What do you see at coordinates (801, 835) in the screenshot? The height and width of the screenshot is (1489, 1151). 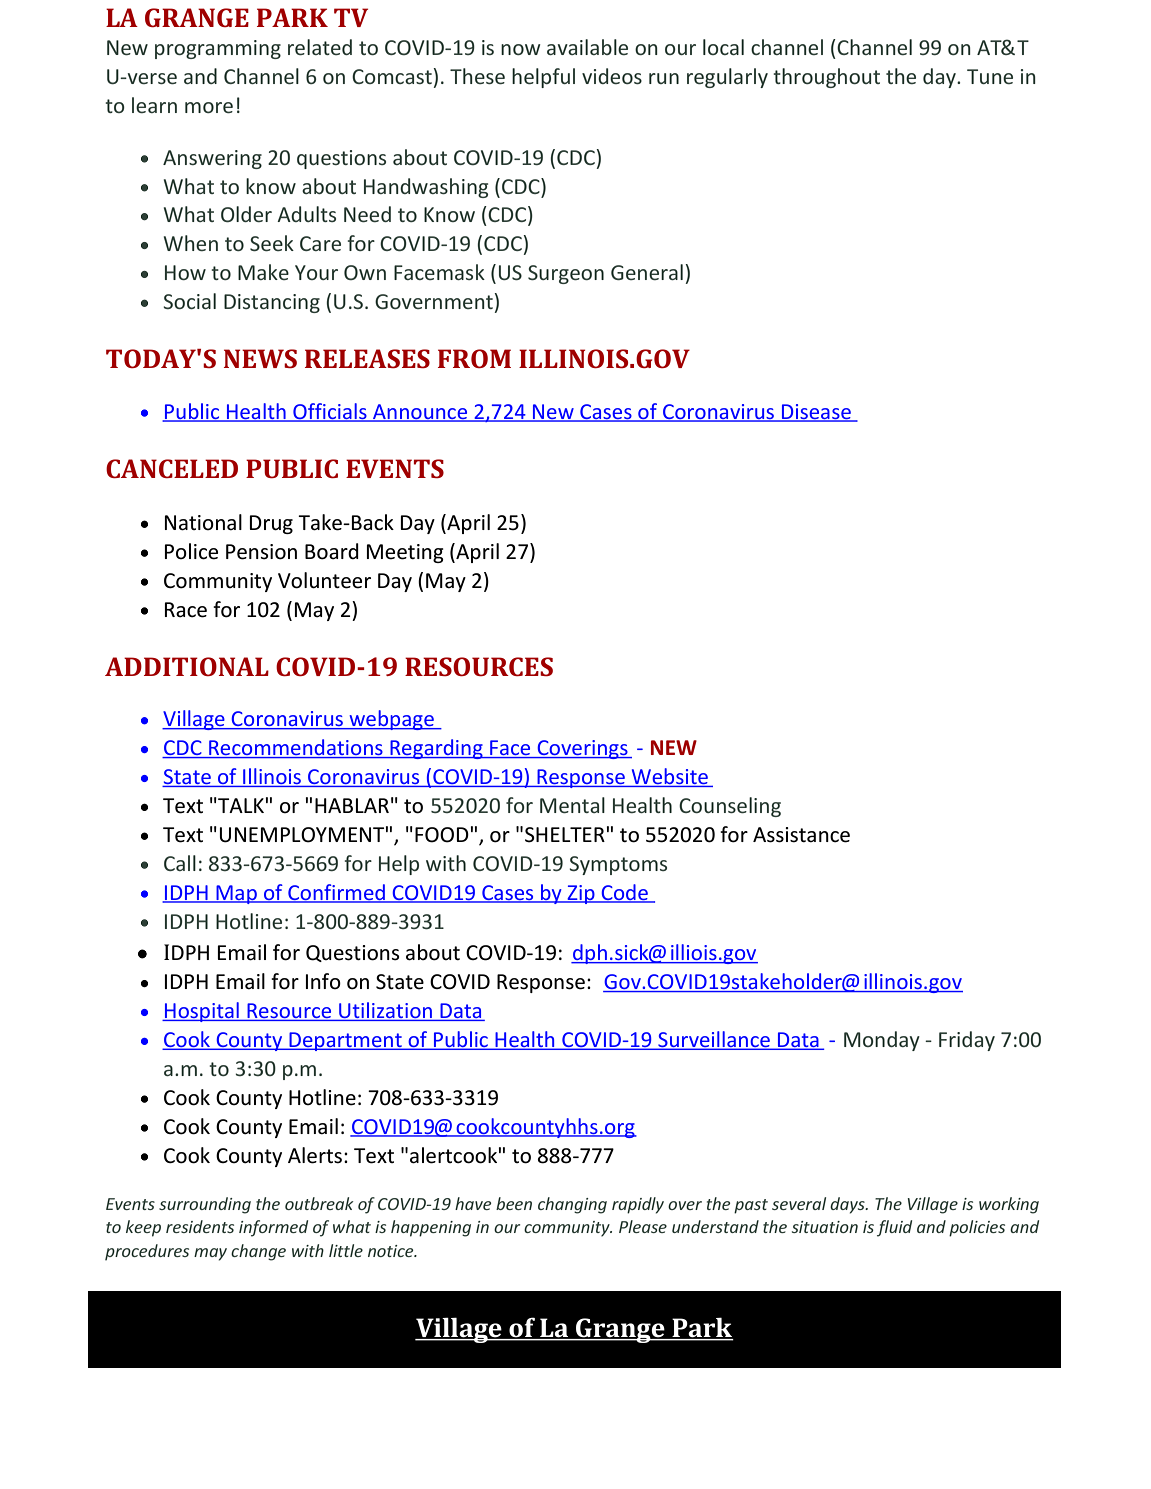 I see `Assistance` at bounding box center [801, 835].
